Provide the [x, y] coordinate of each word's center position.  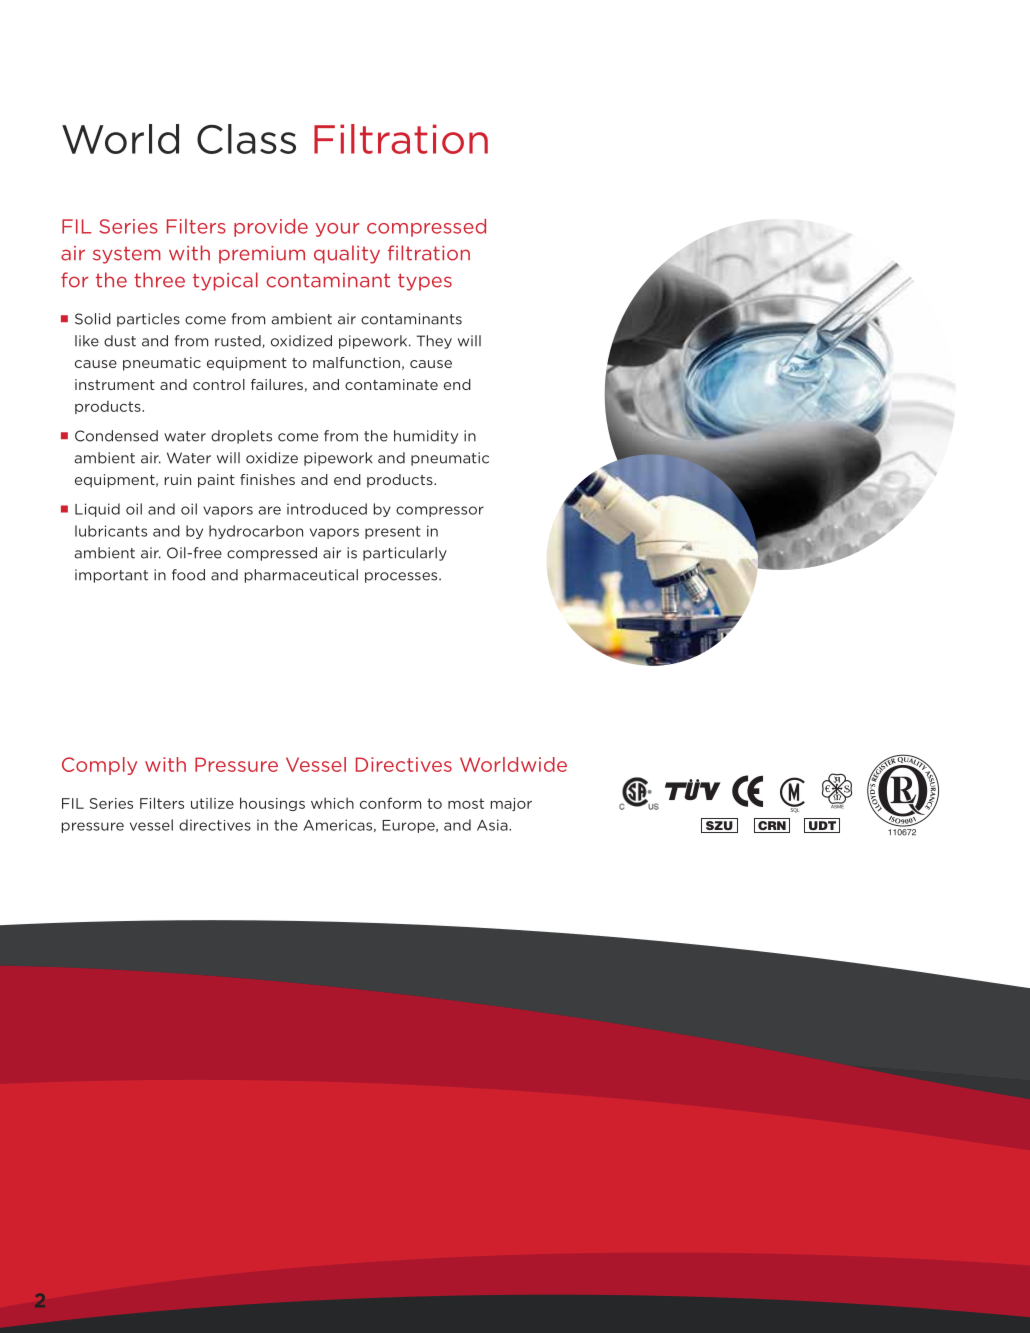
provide [271, 228]
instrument [115, 384]
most [466, 803]
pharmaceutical [301, 576]
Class [246, 139]
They [434, 342]
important [111, 576]
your [337, 230]
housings [272, 804]
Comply [99, 766]
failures [277, 384]
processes [402, 577]
